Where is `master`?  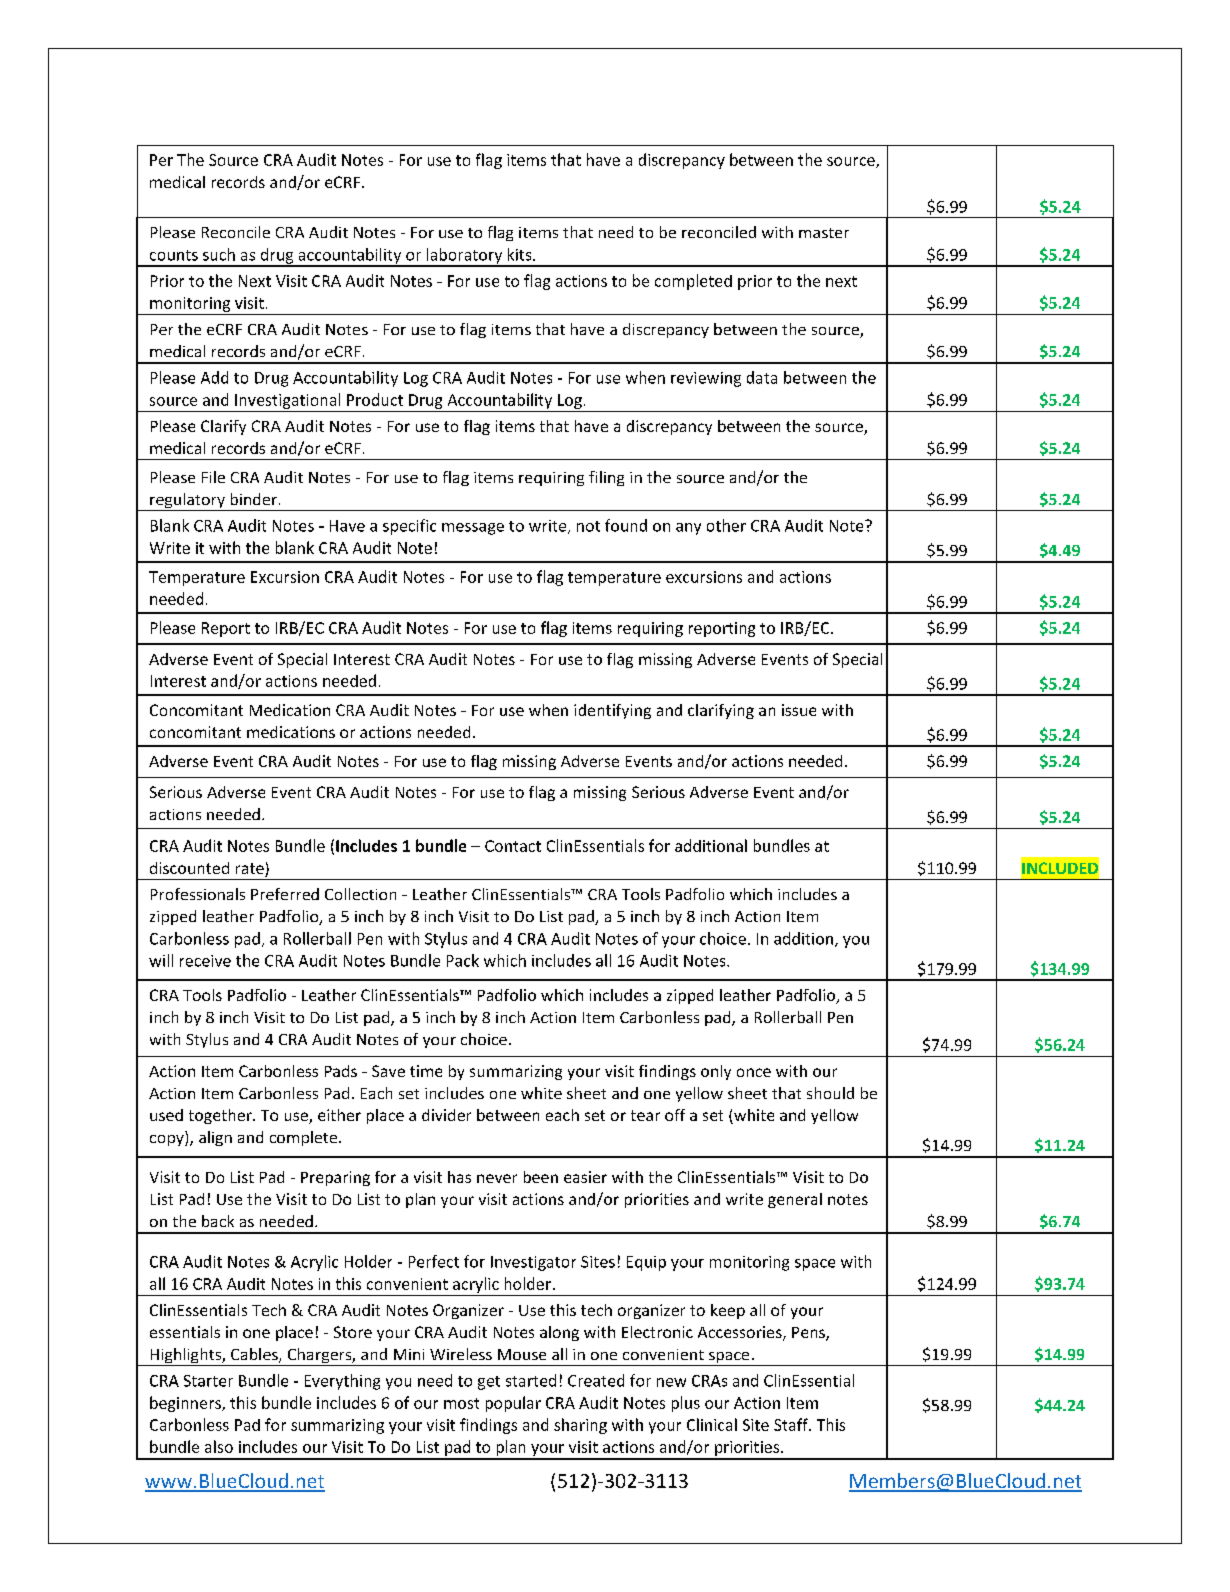 master is located at coordinates (824, 233).
